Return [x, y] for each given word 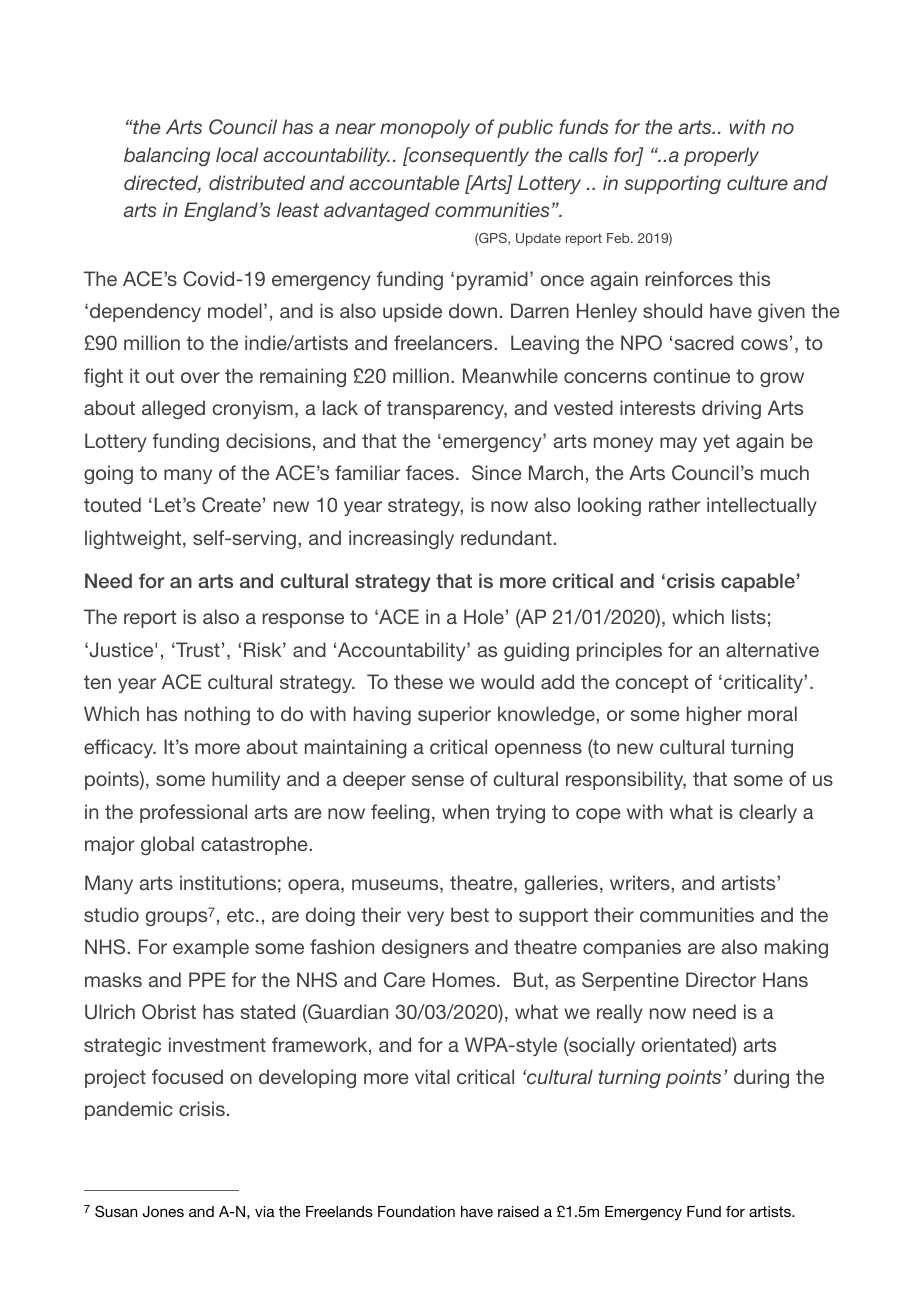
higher [714, 715]
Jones [163, 1212]
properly [721, 156]
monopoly [425, 128]
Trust [197, 649]
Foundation [416, 1211]
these [418, 681]
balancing [167, 156]
